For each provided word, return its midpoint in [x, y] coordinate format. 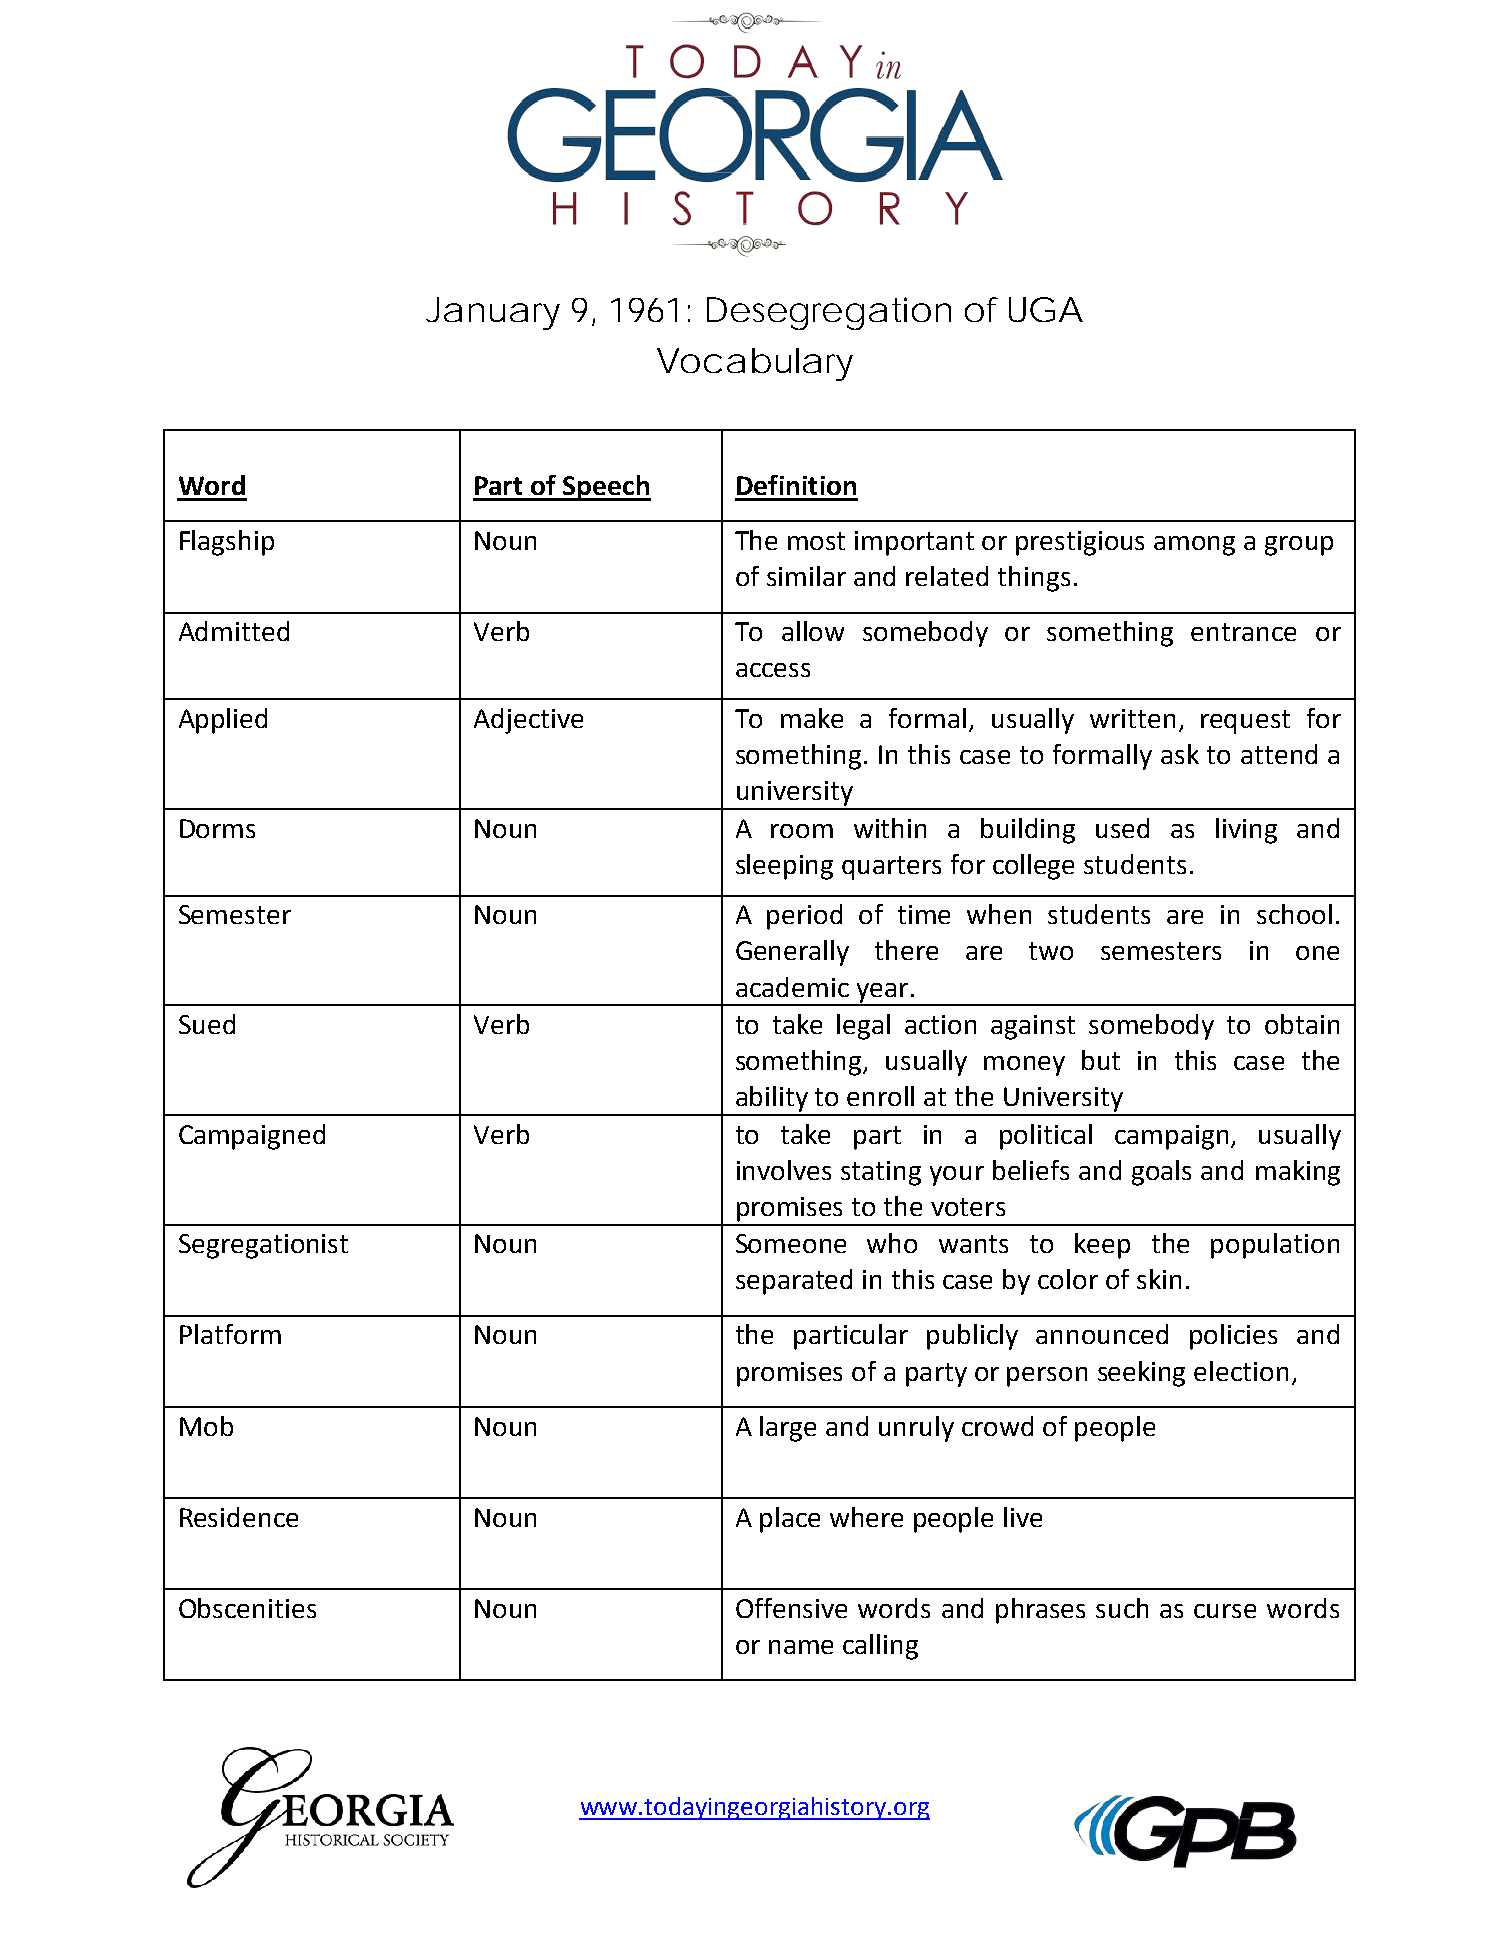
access [773, 670]
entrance [1243, 632]
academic [792, 987]
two [1051, 951]
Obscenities [247, 1608]
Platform [230, 1334]
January [493, 313]
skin [1159, 1279]
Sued [207, 1024]
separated [794, 1282]
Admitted [234, 631]
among [1194, 546]
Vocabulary [755, 364]
